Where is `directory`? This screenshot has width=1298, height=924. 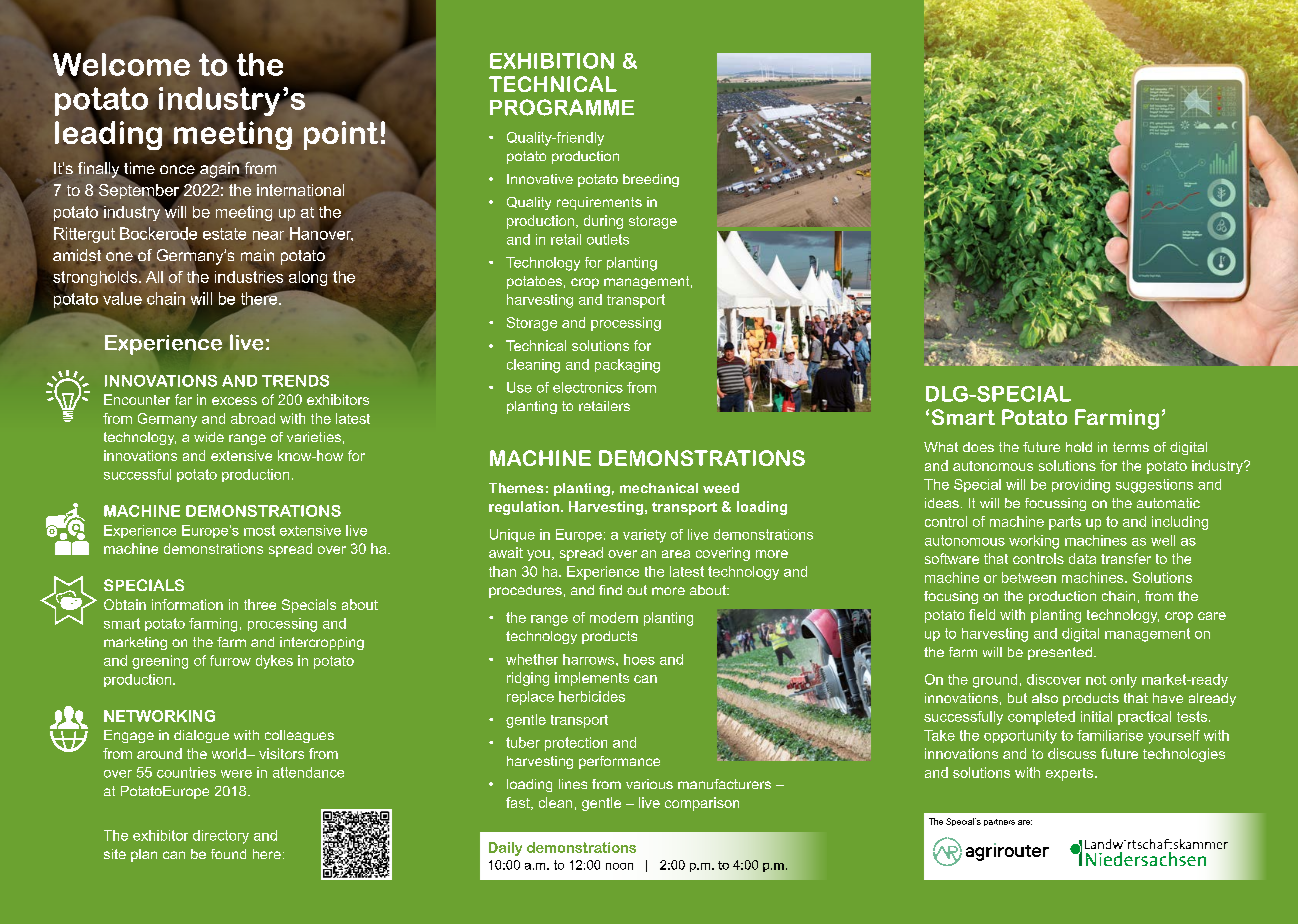
directory is located at coordinates (221, 837).
